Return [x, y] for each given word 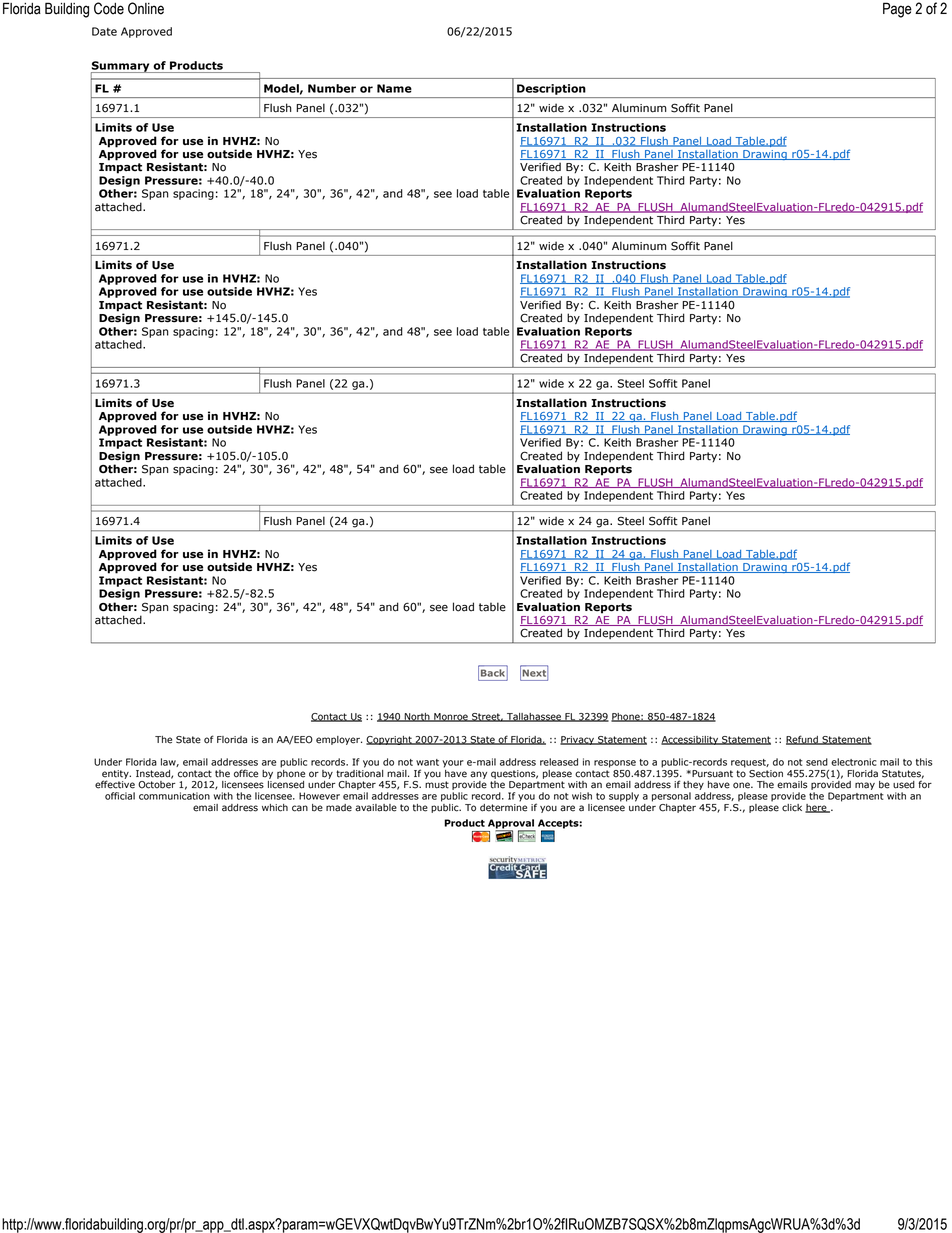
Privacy [578, 740]
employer [339, 740]
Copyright [390, 740]
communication [174, 796]
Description [551, 89]
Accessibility [691, 740]
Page [897, 10]
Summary [121, 67]
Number [332, 88]
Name [394, 88]
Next [534, 673]
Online [146, 8]
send [817, 762]
